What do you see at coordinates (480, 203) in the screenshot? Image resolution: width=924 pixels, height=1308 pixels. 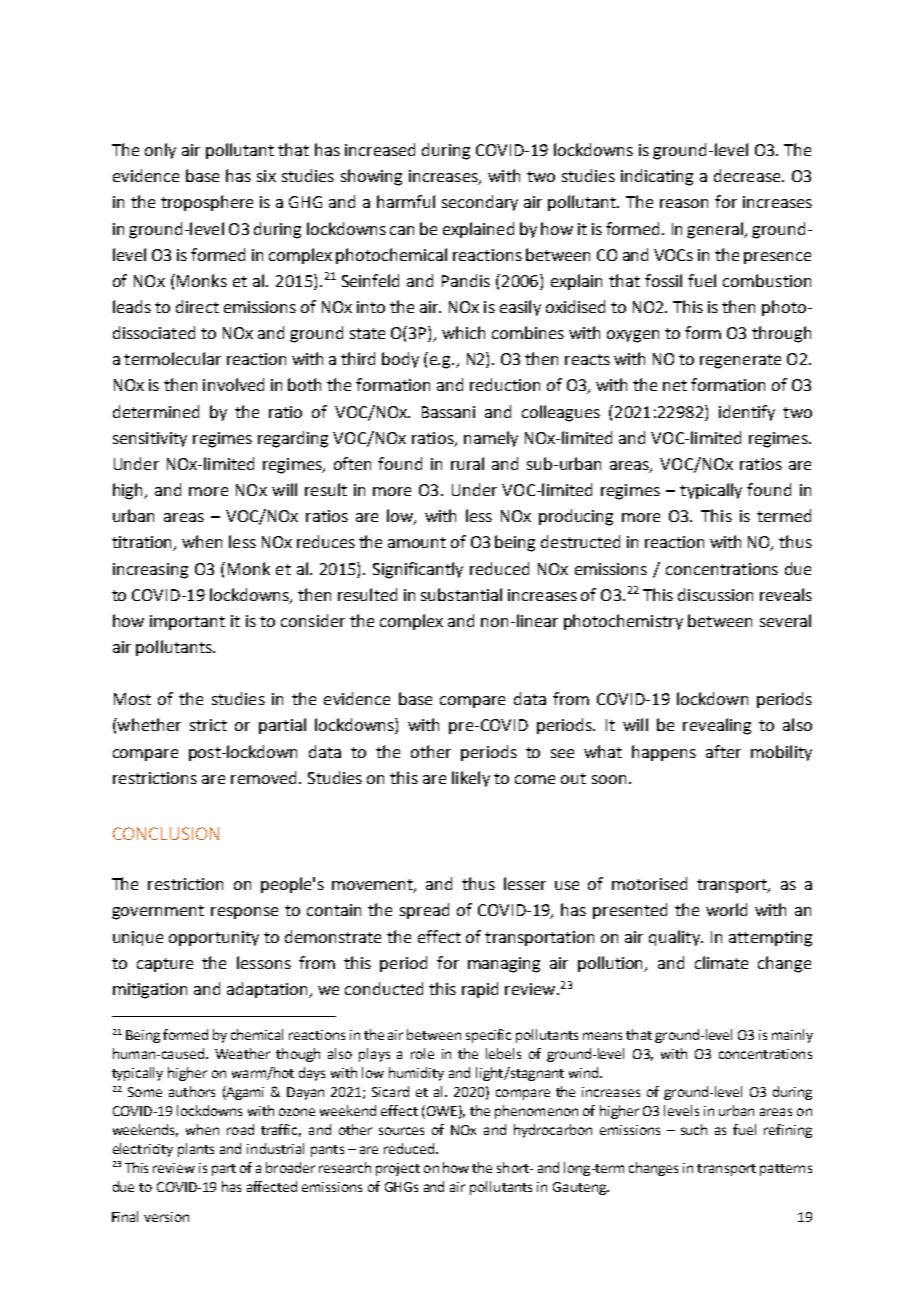 I see `secondary` at bounding box center [480, 203].
